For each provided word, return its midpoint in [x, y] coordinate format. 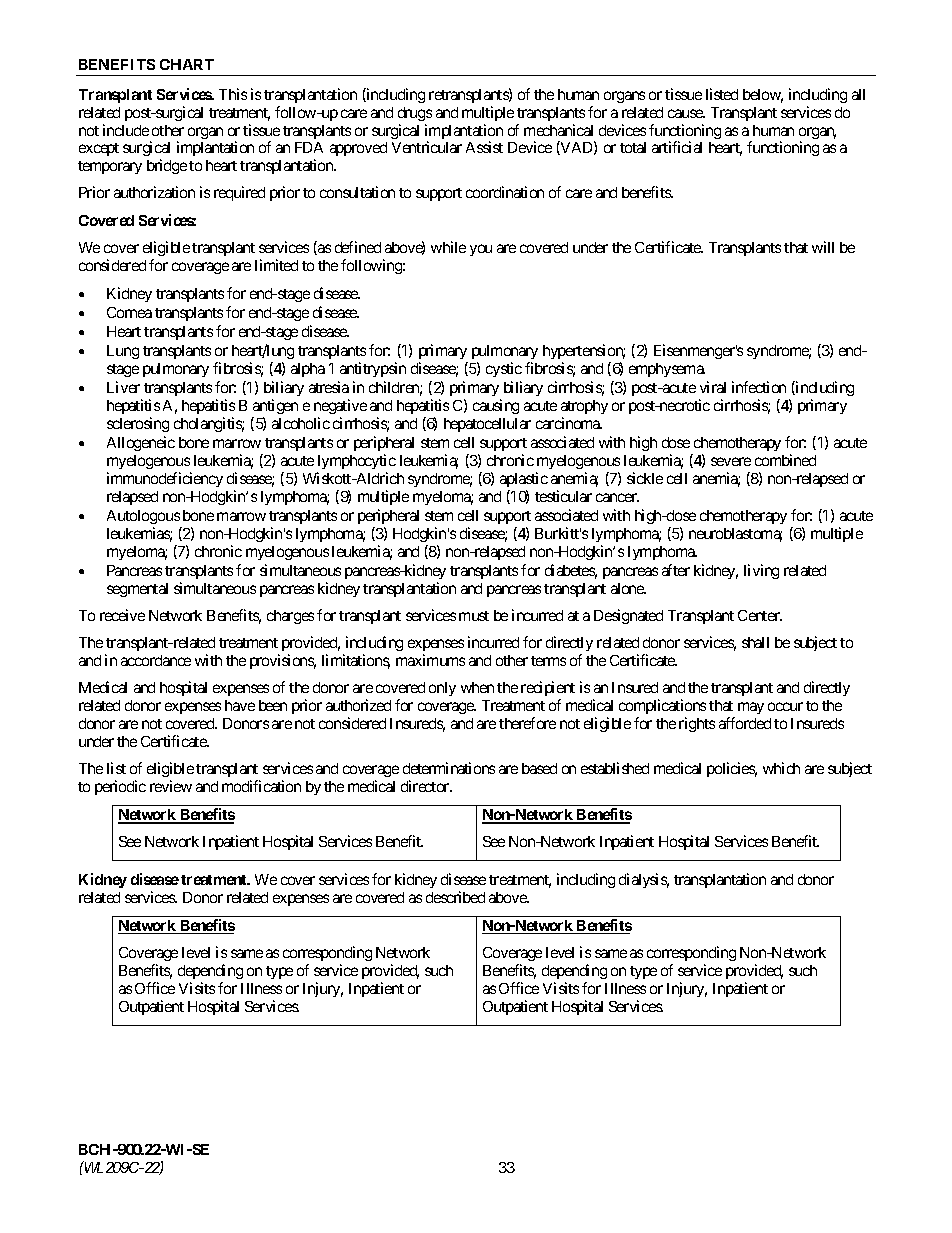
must [474, 616]
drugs [415, 114]
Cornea [129, 312]
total [633, 147]
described [455, 897]
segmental [137, 590]
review [171, 786]
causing [496, 406]
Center [760, 615]
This [233, 94]
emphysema [667, 370]
